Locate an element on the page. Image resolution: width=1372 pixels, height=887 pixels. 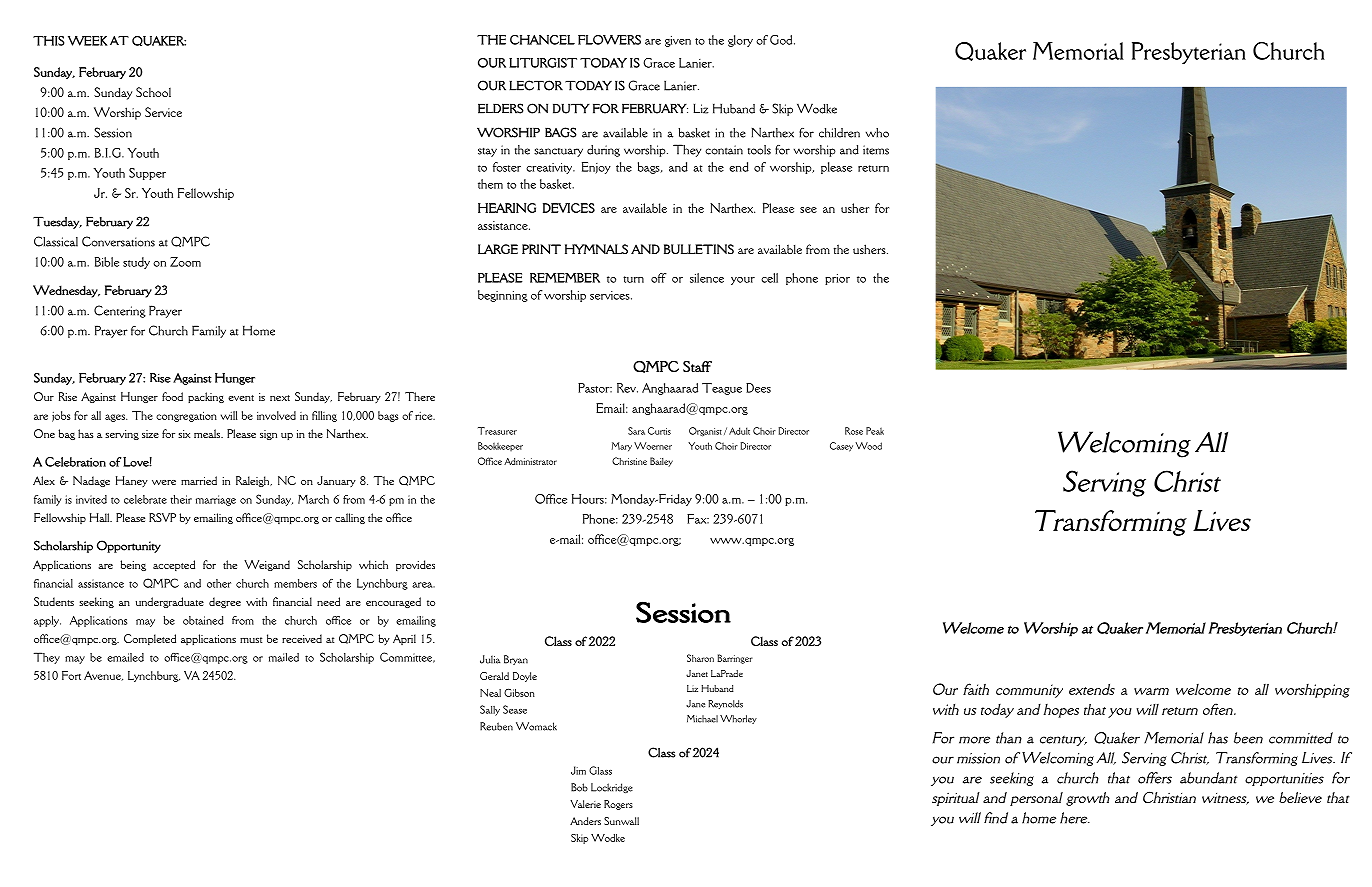
Reuben is located at coordinates (496, 726).
